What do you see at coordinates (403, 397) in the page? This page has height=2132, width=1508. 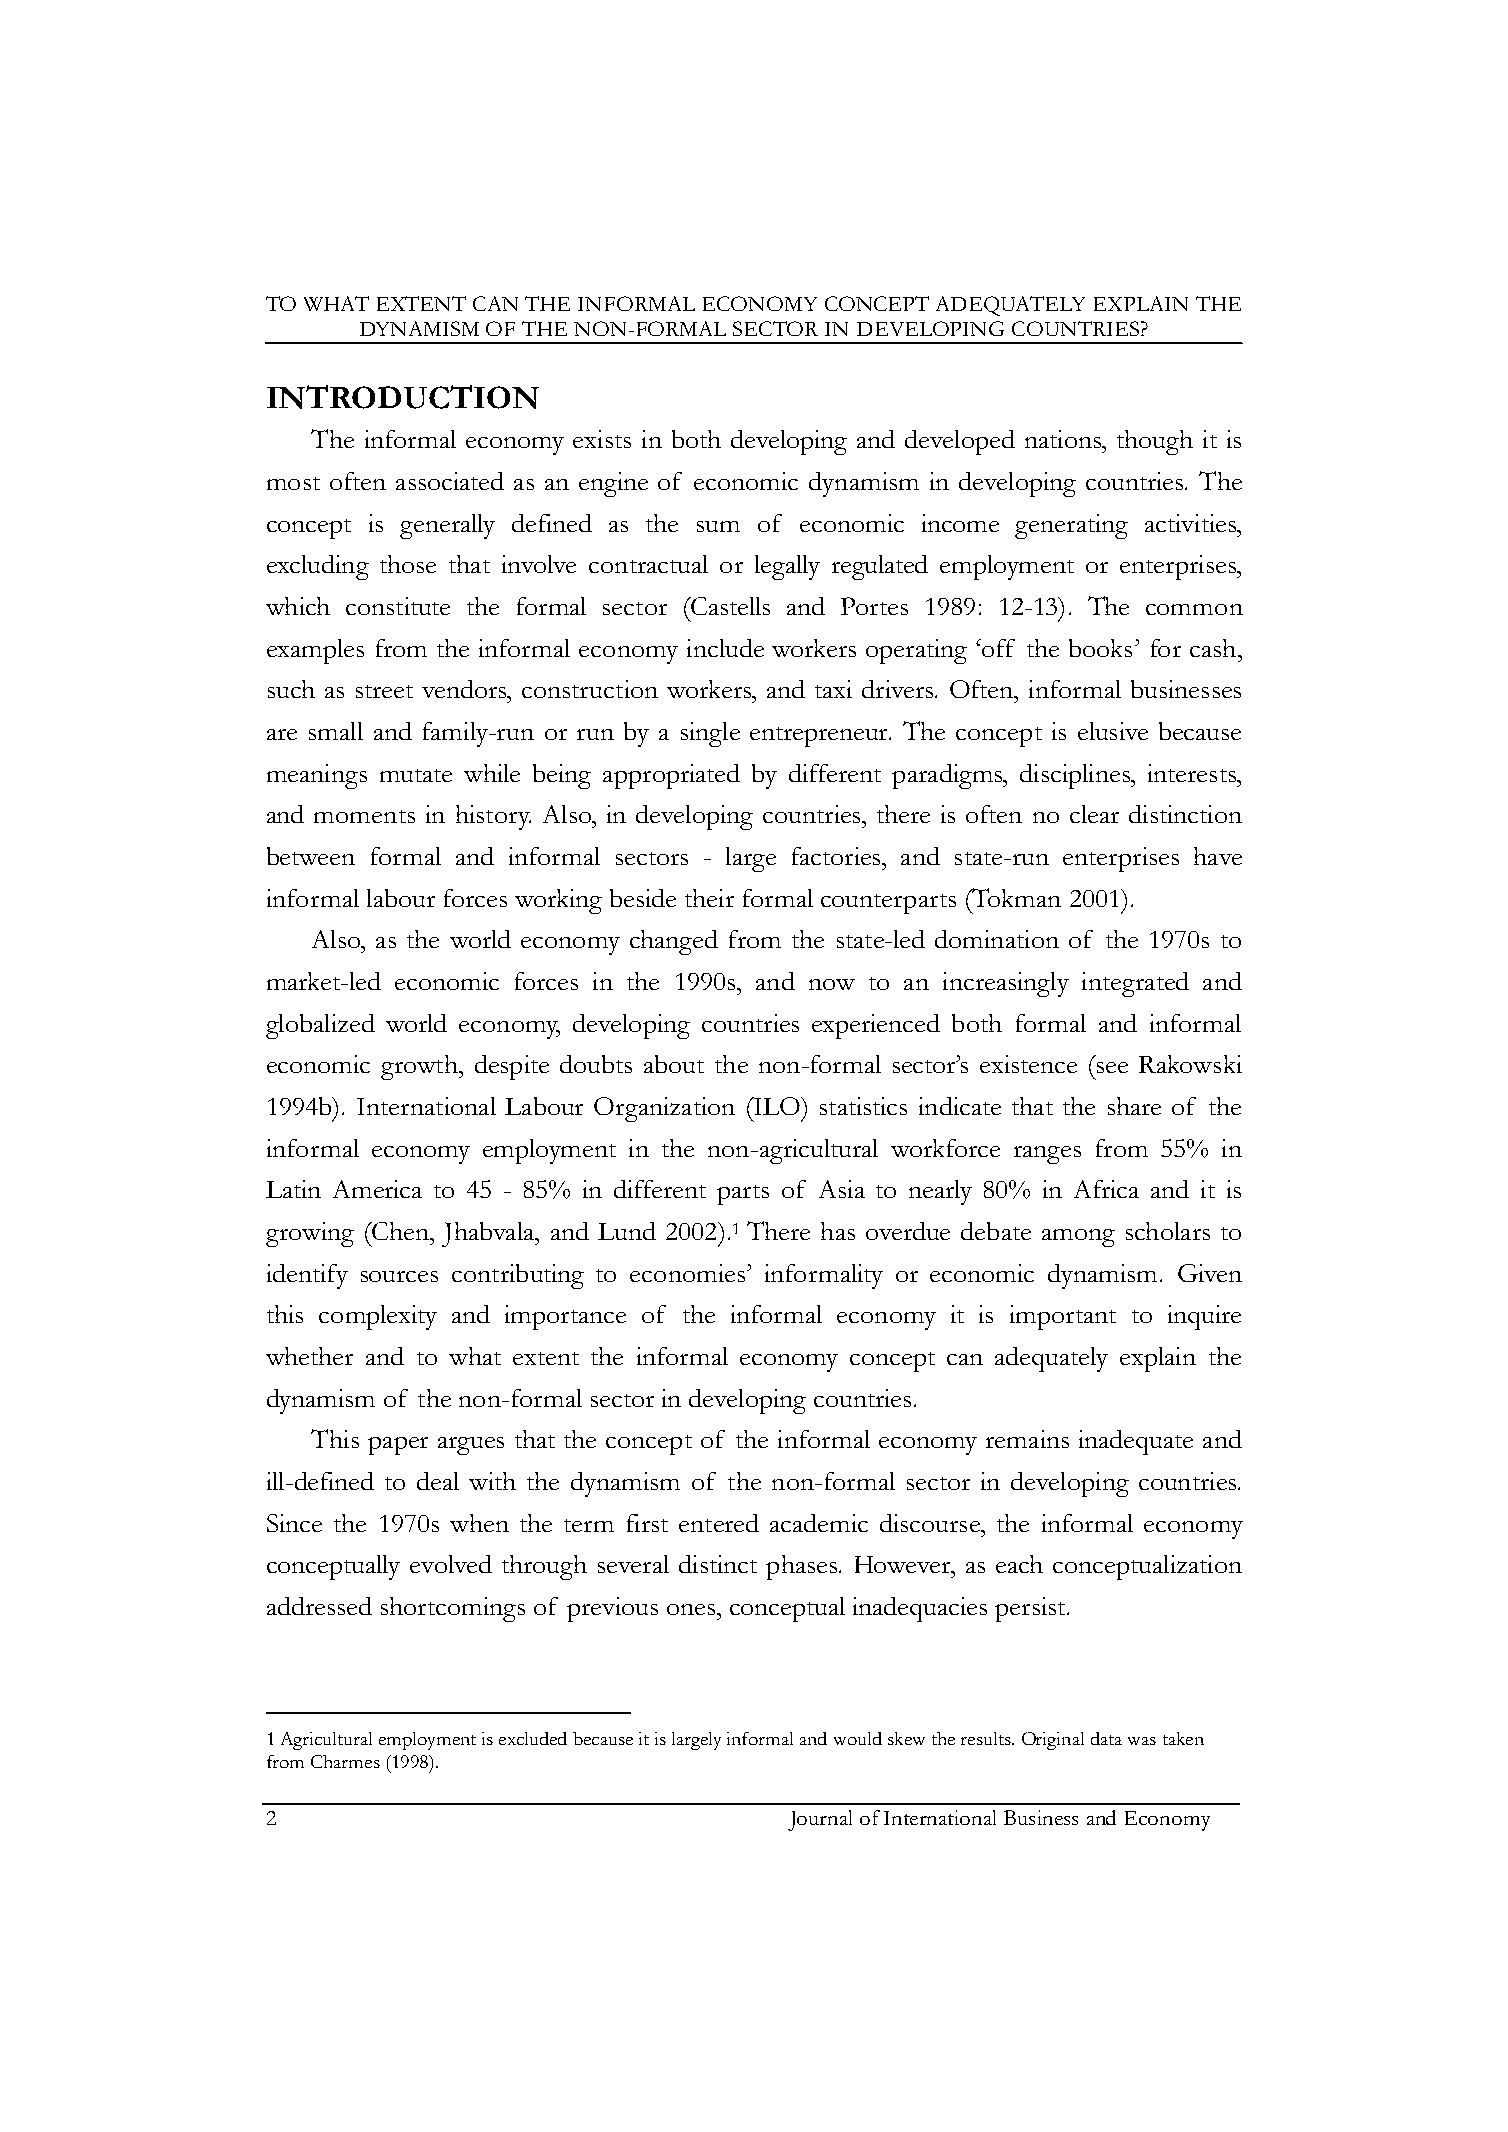 I see `INTRODUCTION` at bounding box center [403, 397].
